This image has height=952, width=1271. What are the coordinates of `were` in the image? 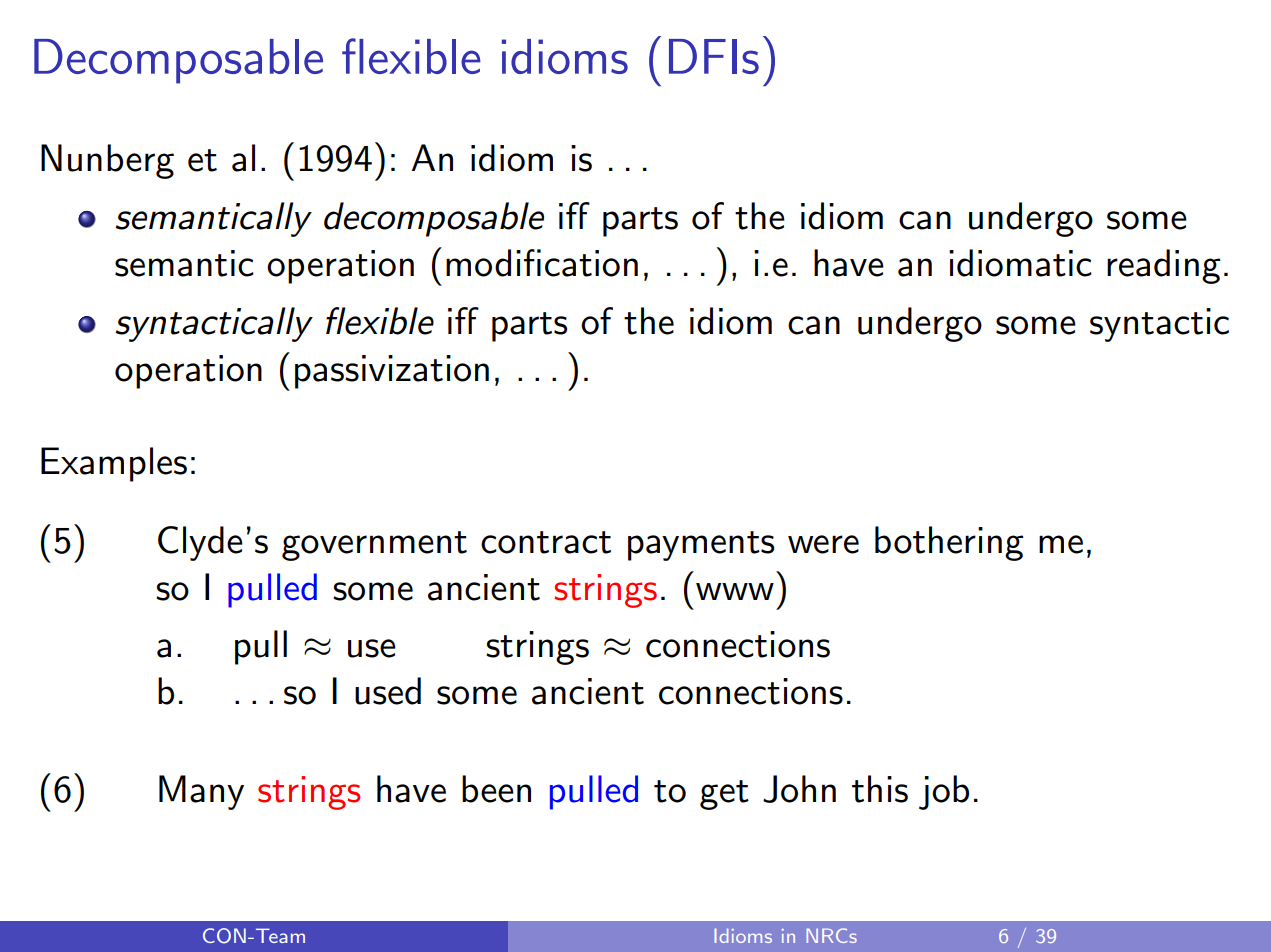 It's located at (823, 544).
